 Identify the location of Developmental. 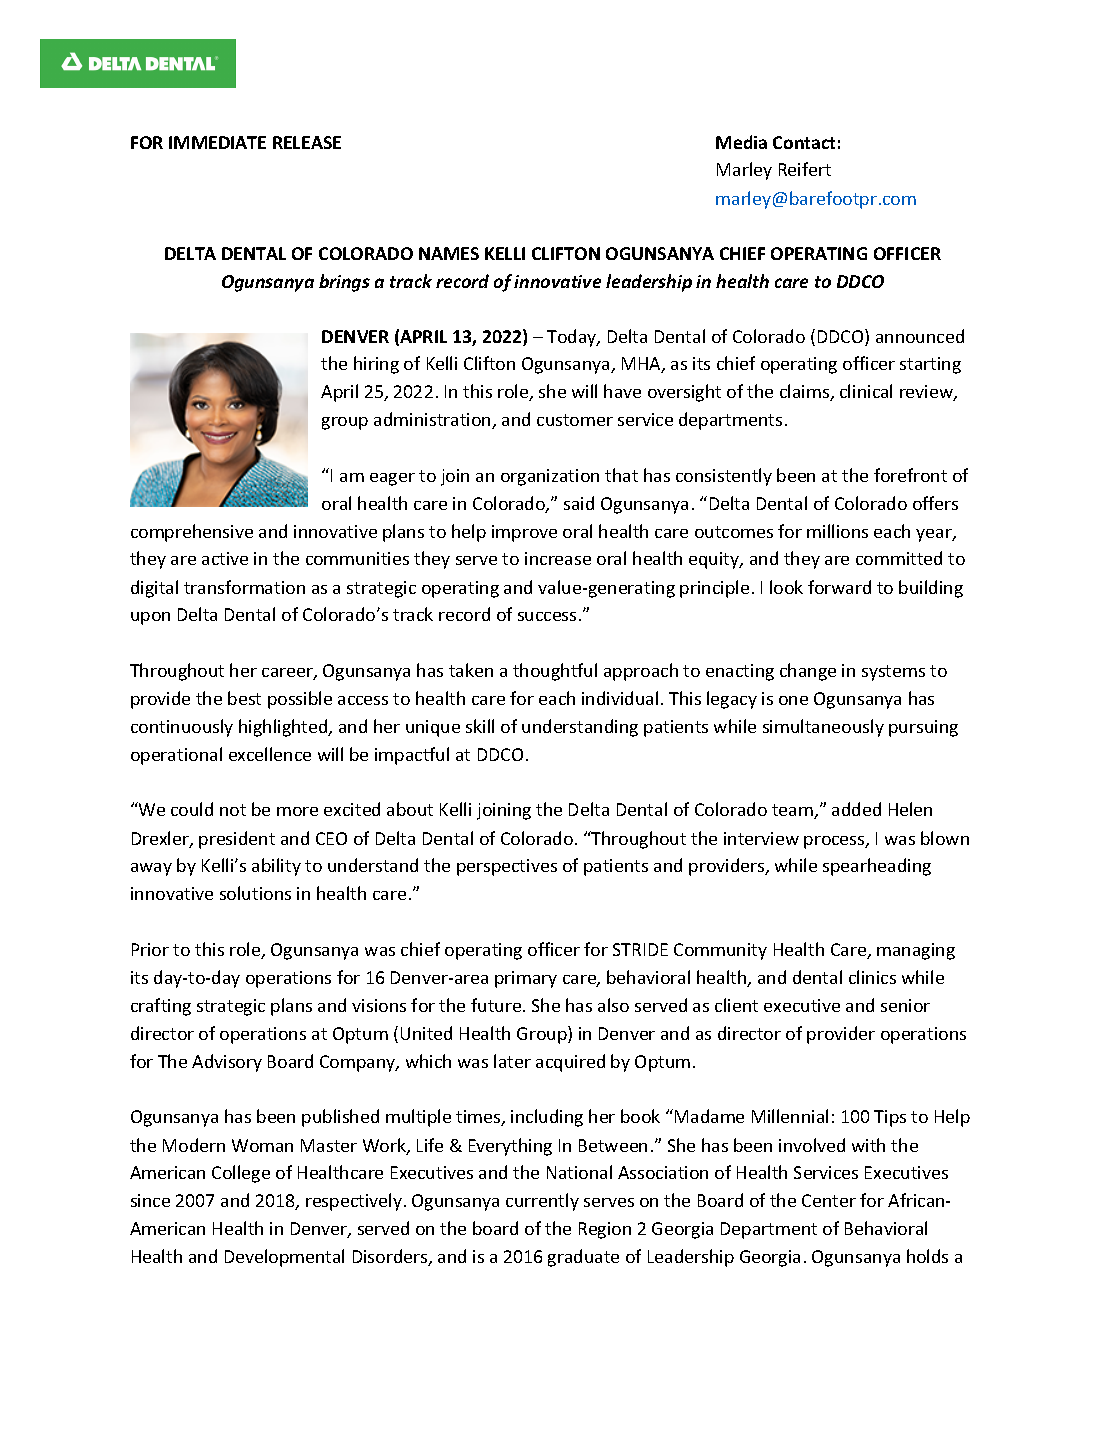
(284, 1258).
